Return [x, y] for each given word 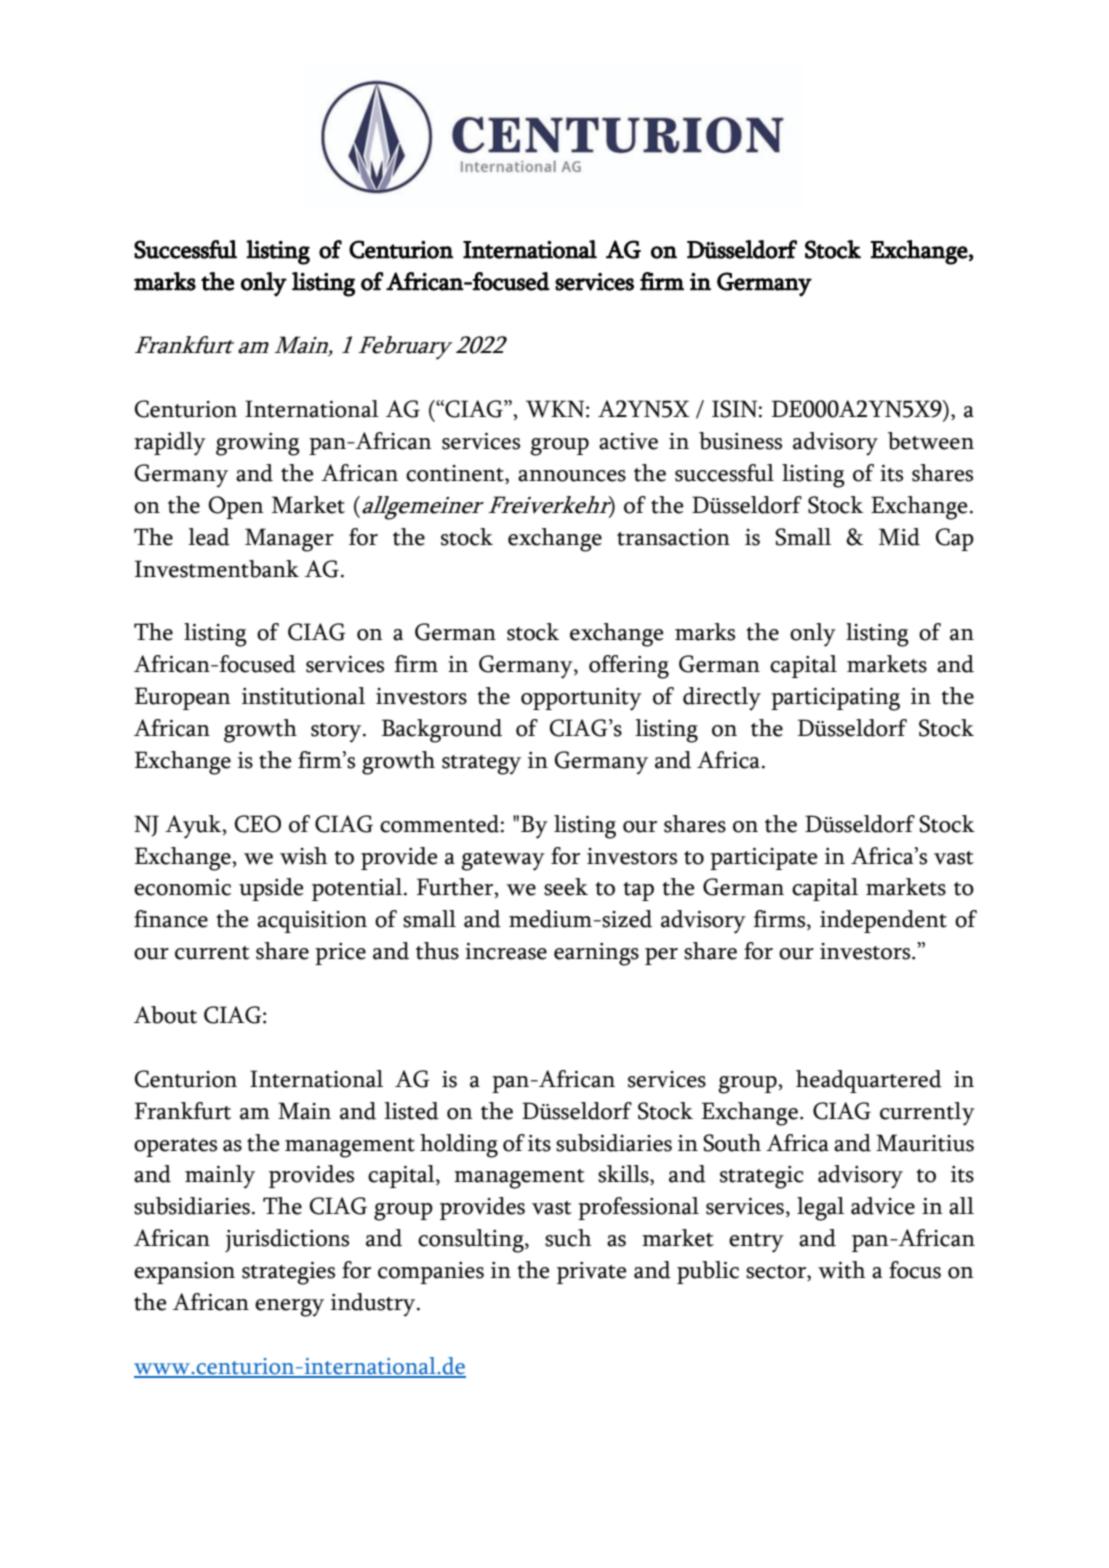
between [931, 441]
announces [572, 476]
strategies [288, 1273]
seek [566, 887]
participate [763, 859]
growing [258, 444]
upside [271, 889]
